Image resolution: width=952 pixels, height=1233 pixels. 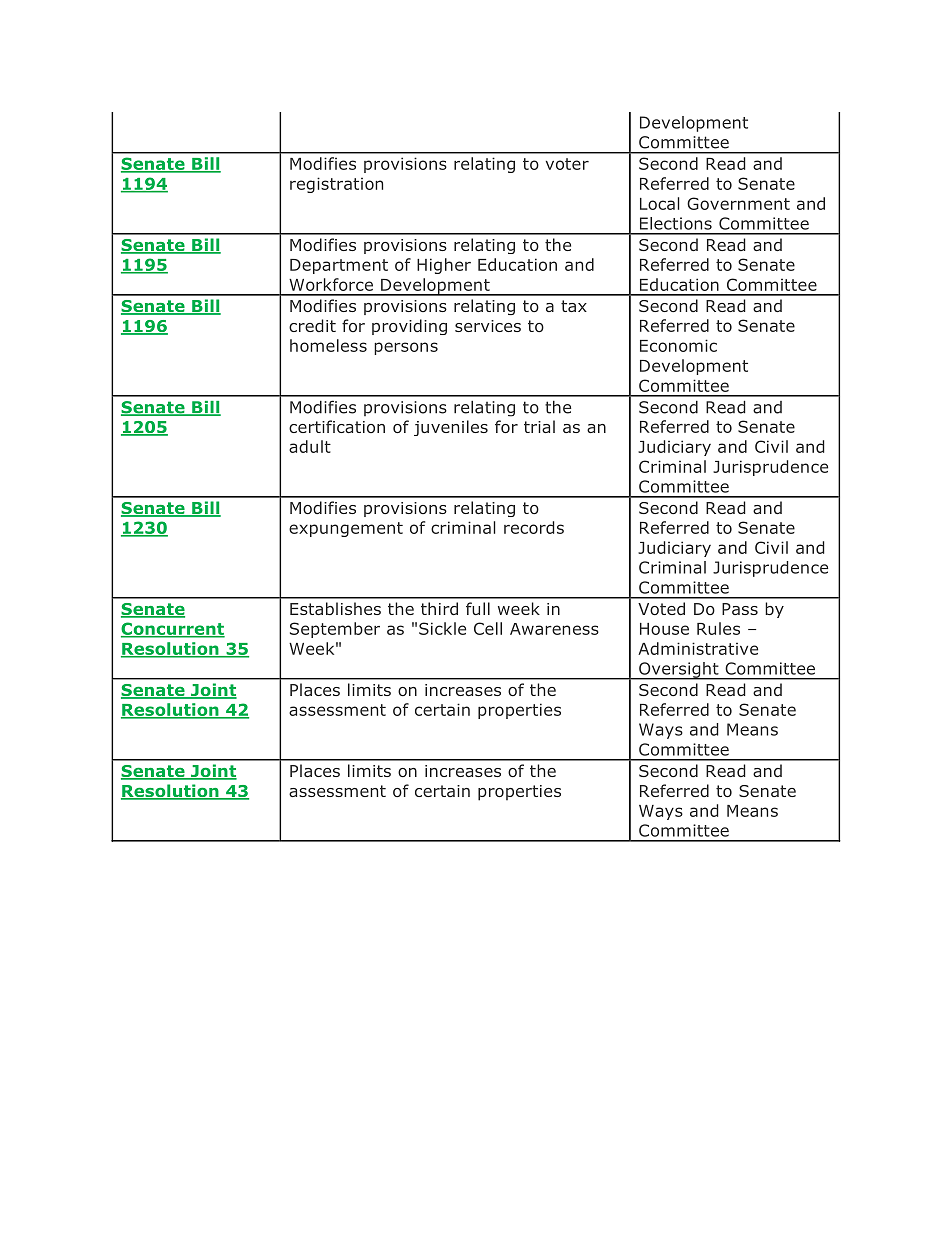 What do you see at coordinates (312, 325) in the screenshot?
I see `credit` at bounding box center [312, 325].
